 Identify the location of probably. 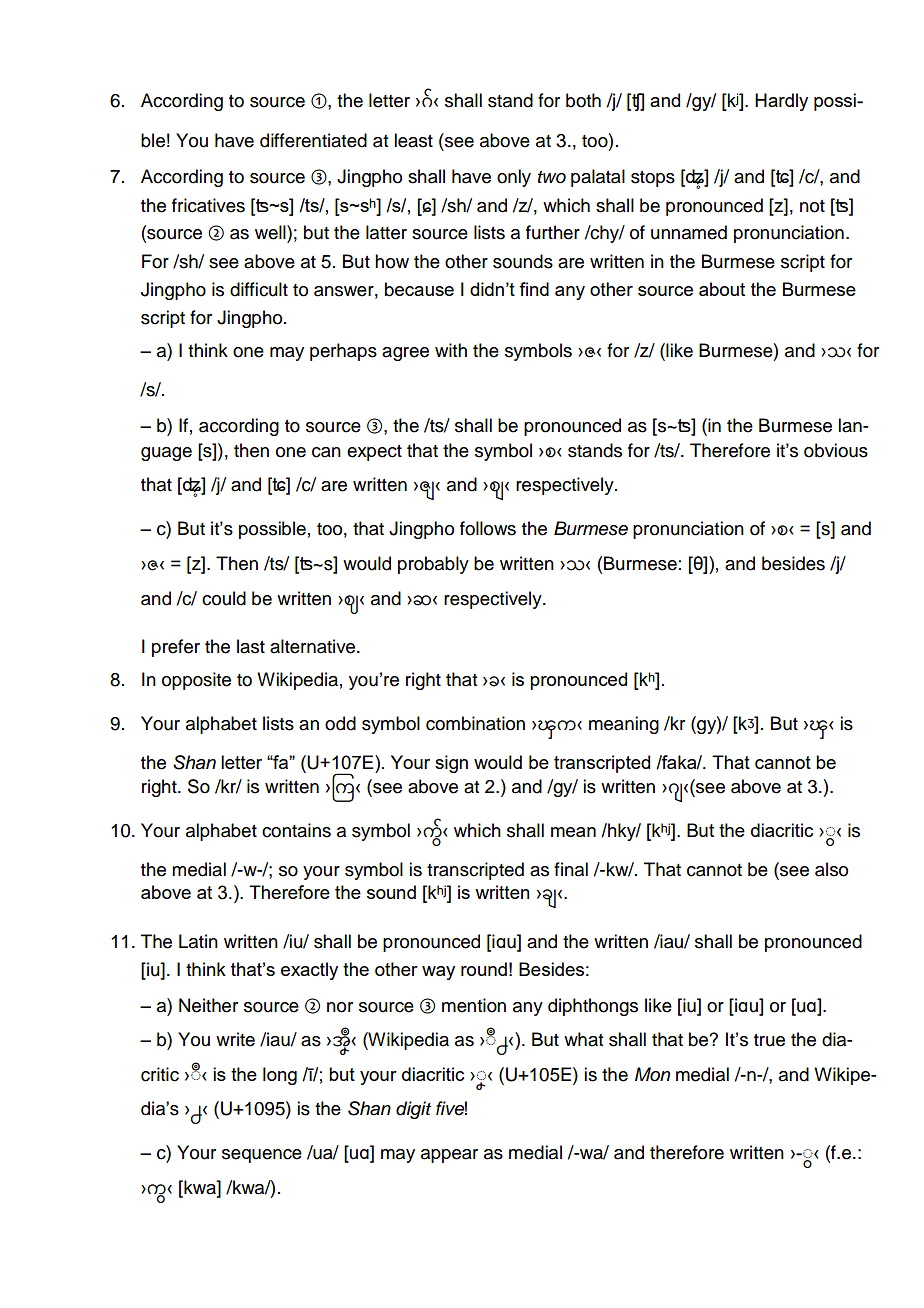
(433, 565).
